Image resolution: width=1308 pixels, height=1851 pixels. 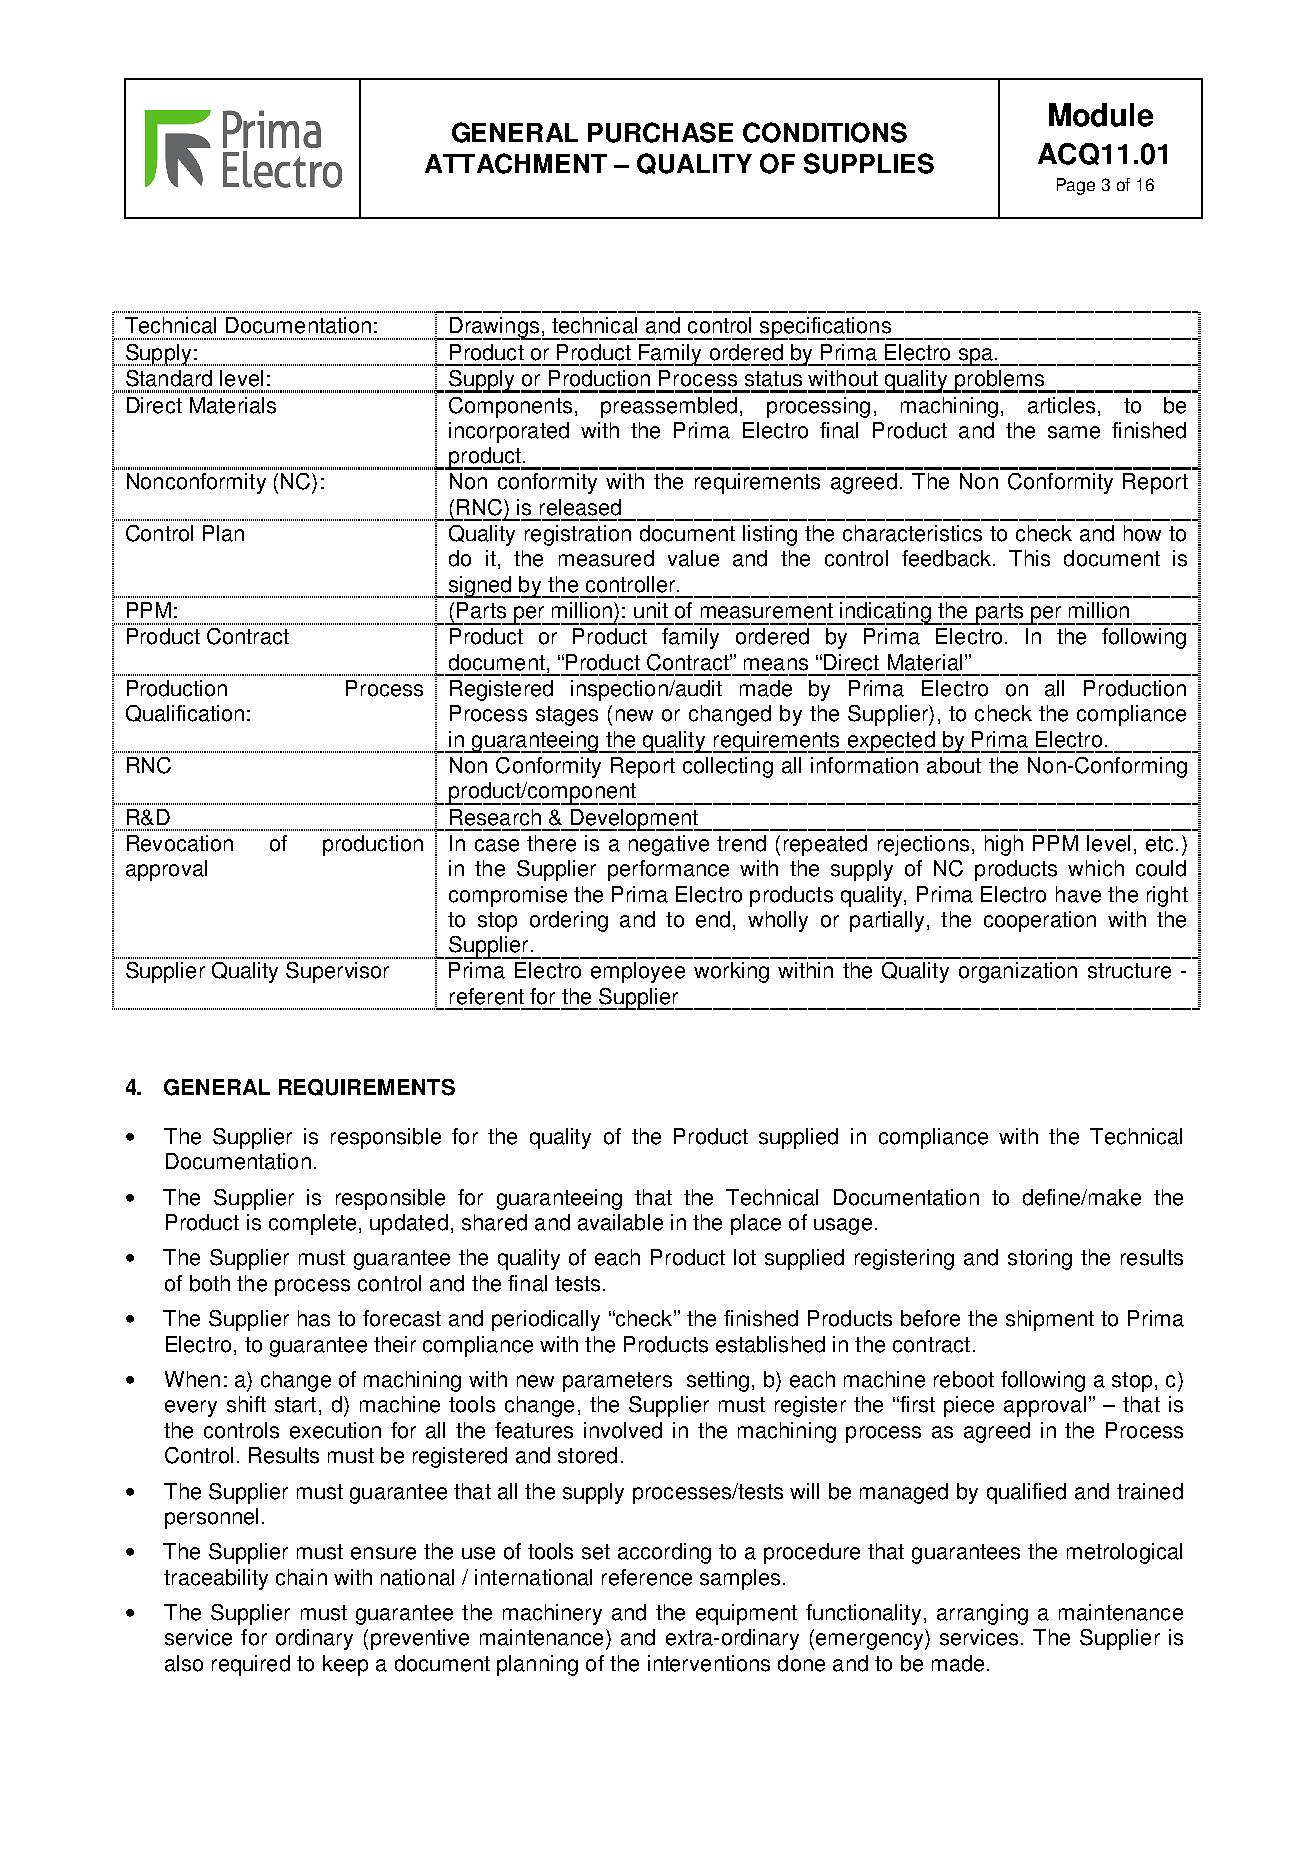 What do you see at coordinates (693, 558) in the document?
I see `value` at bounding box center [693, 558].
